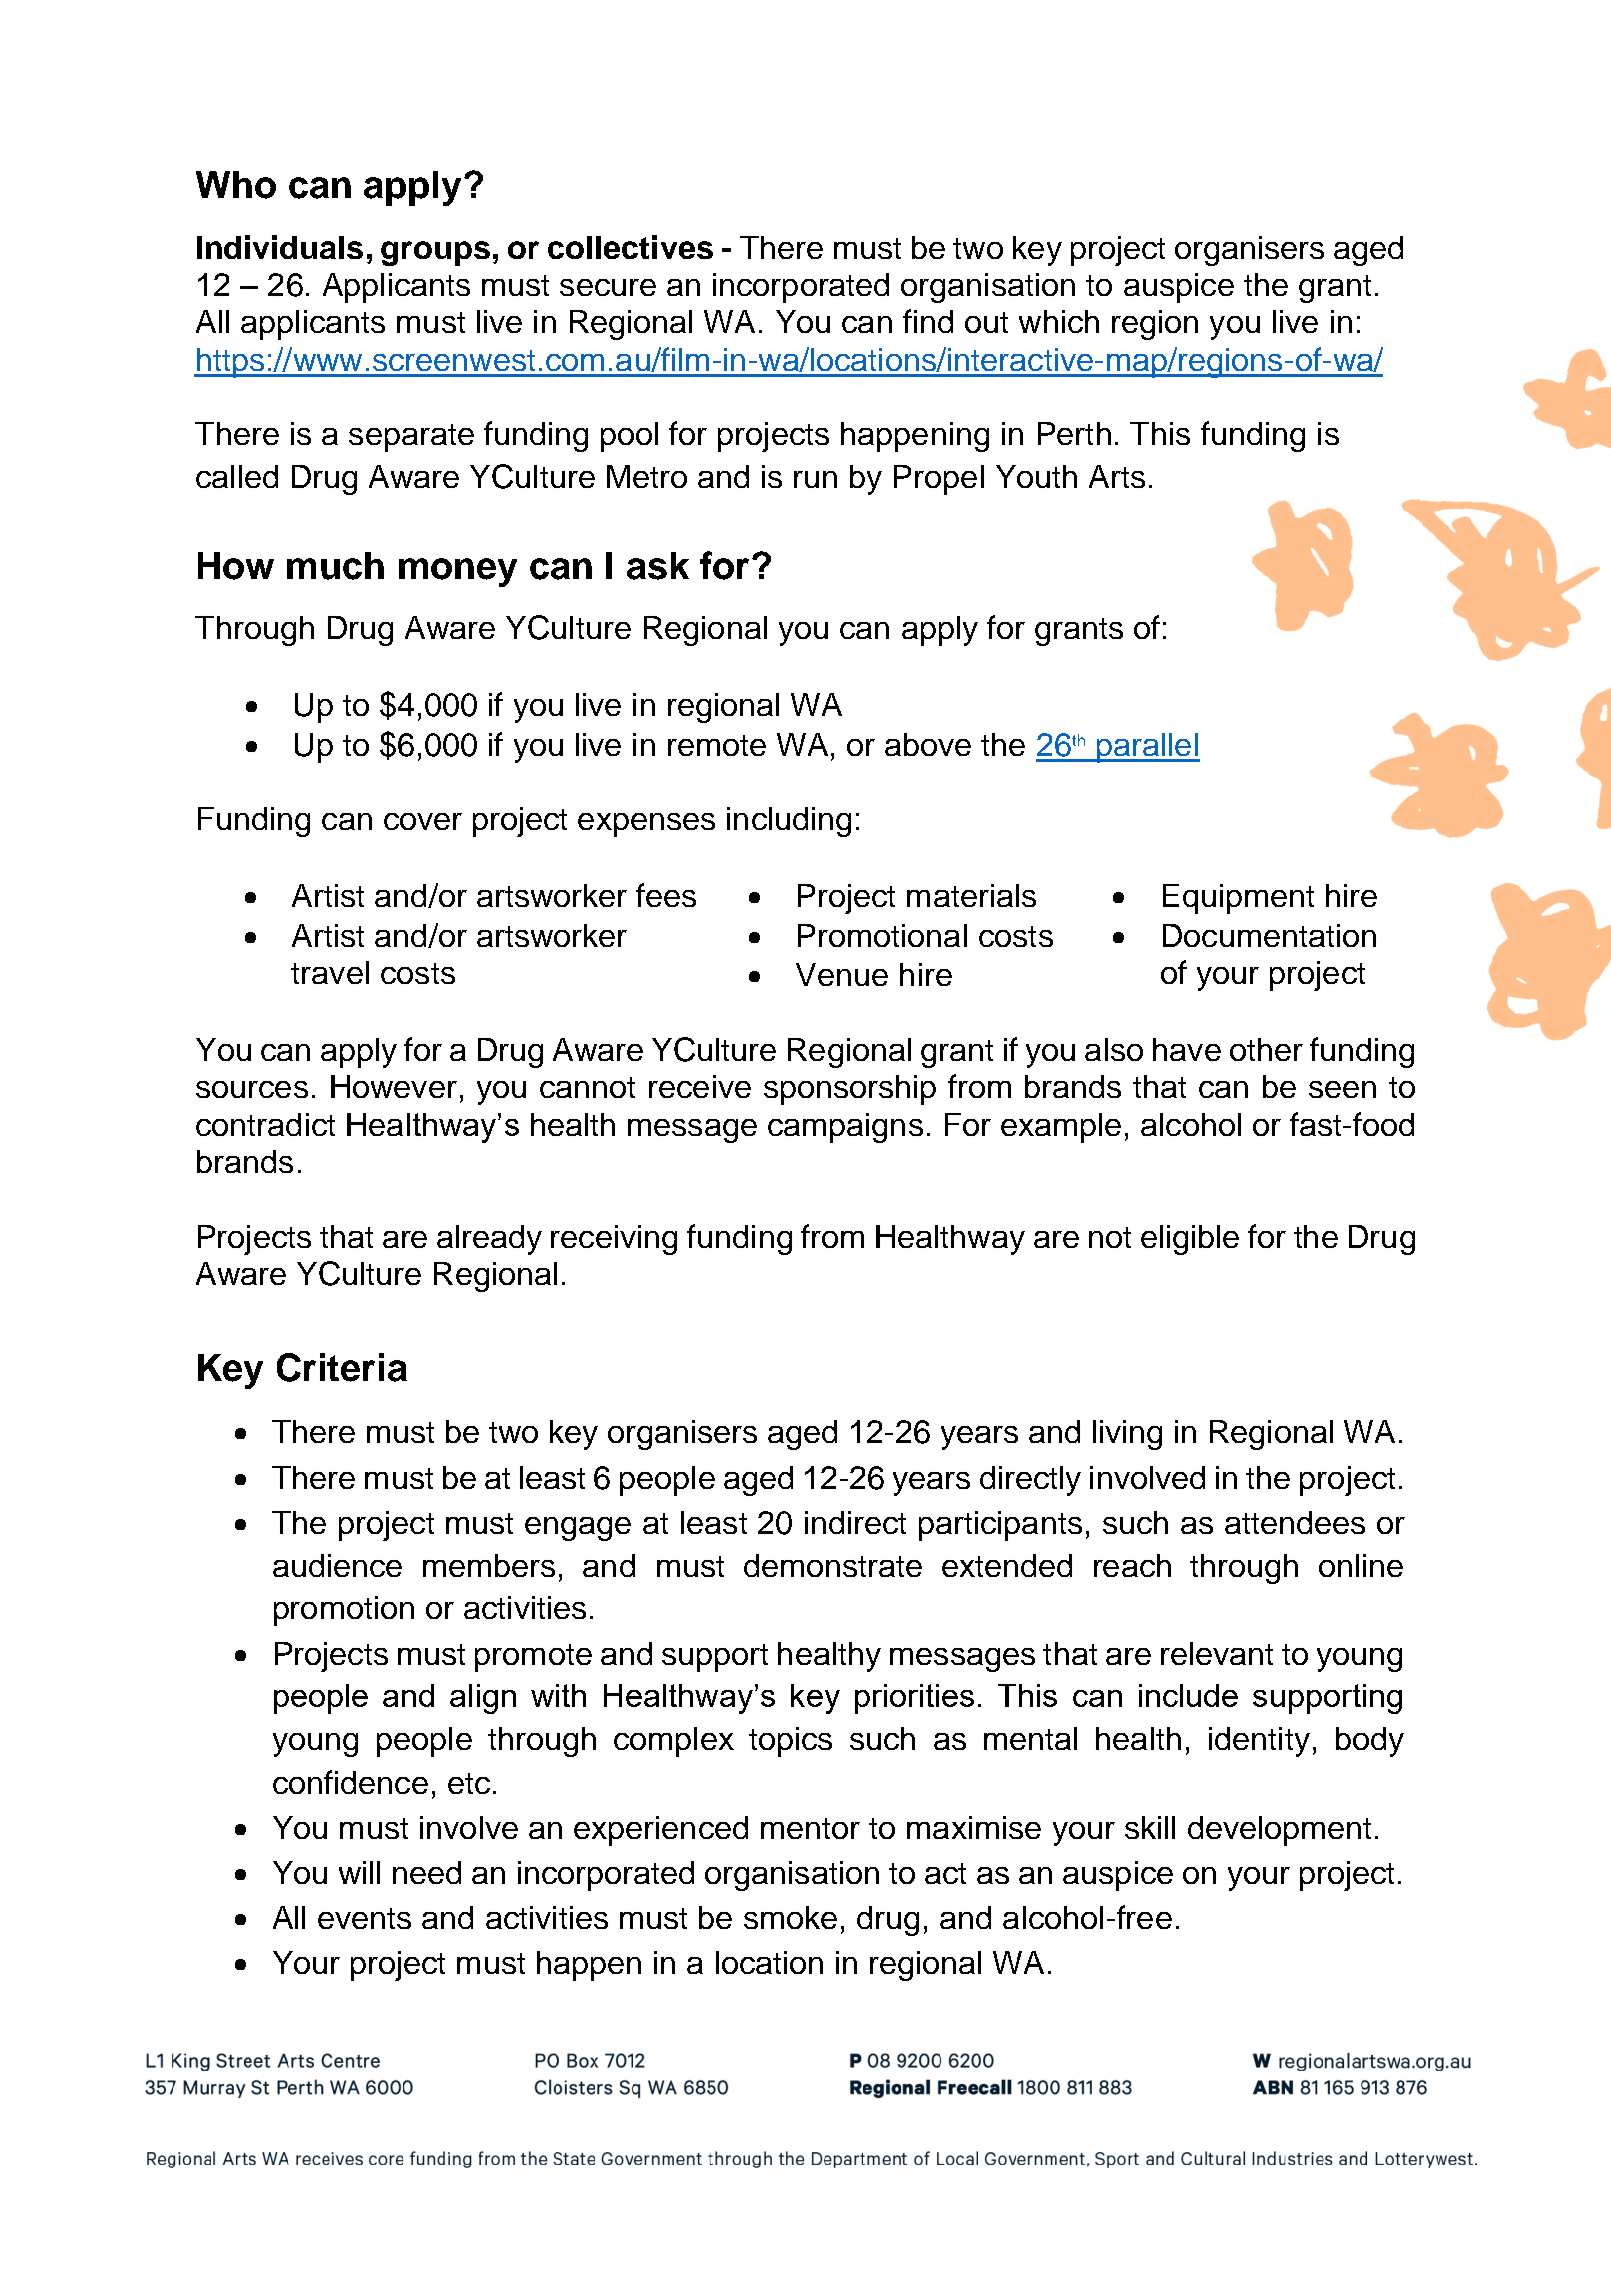  What do you see at coordinates (1190, 1240) in the screenshot?
I see `eligible` at bounding box center [1190, 1240].
